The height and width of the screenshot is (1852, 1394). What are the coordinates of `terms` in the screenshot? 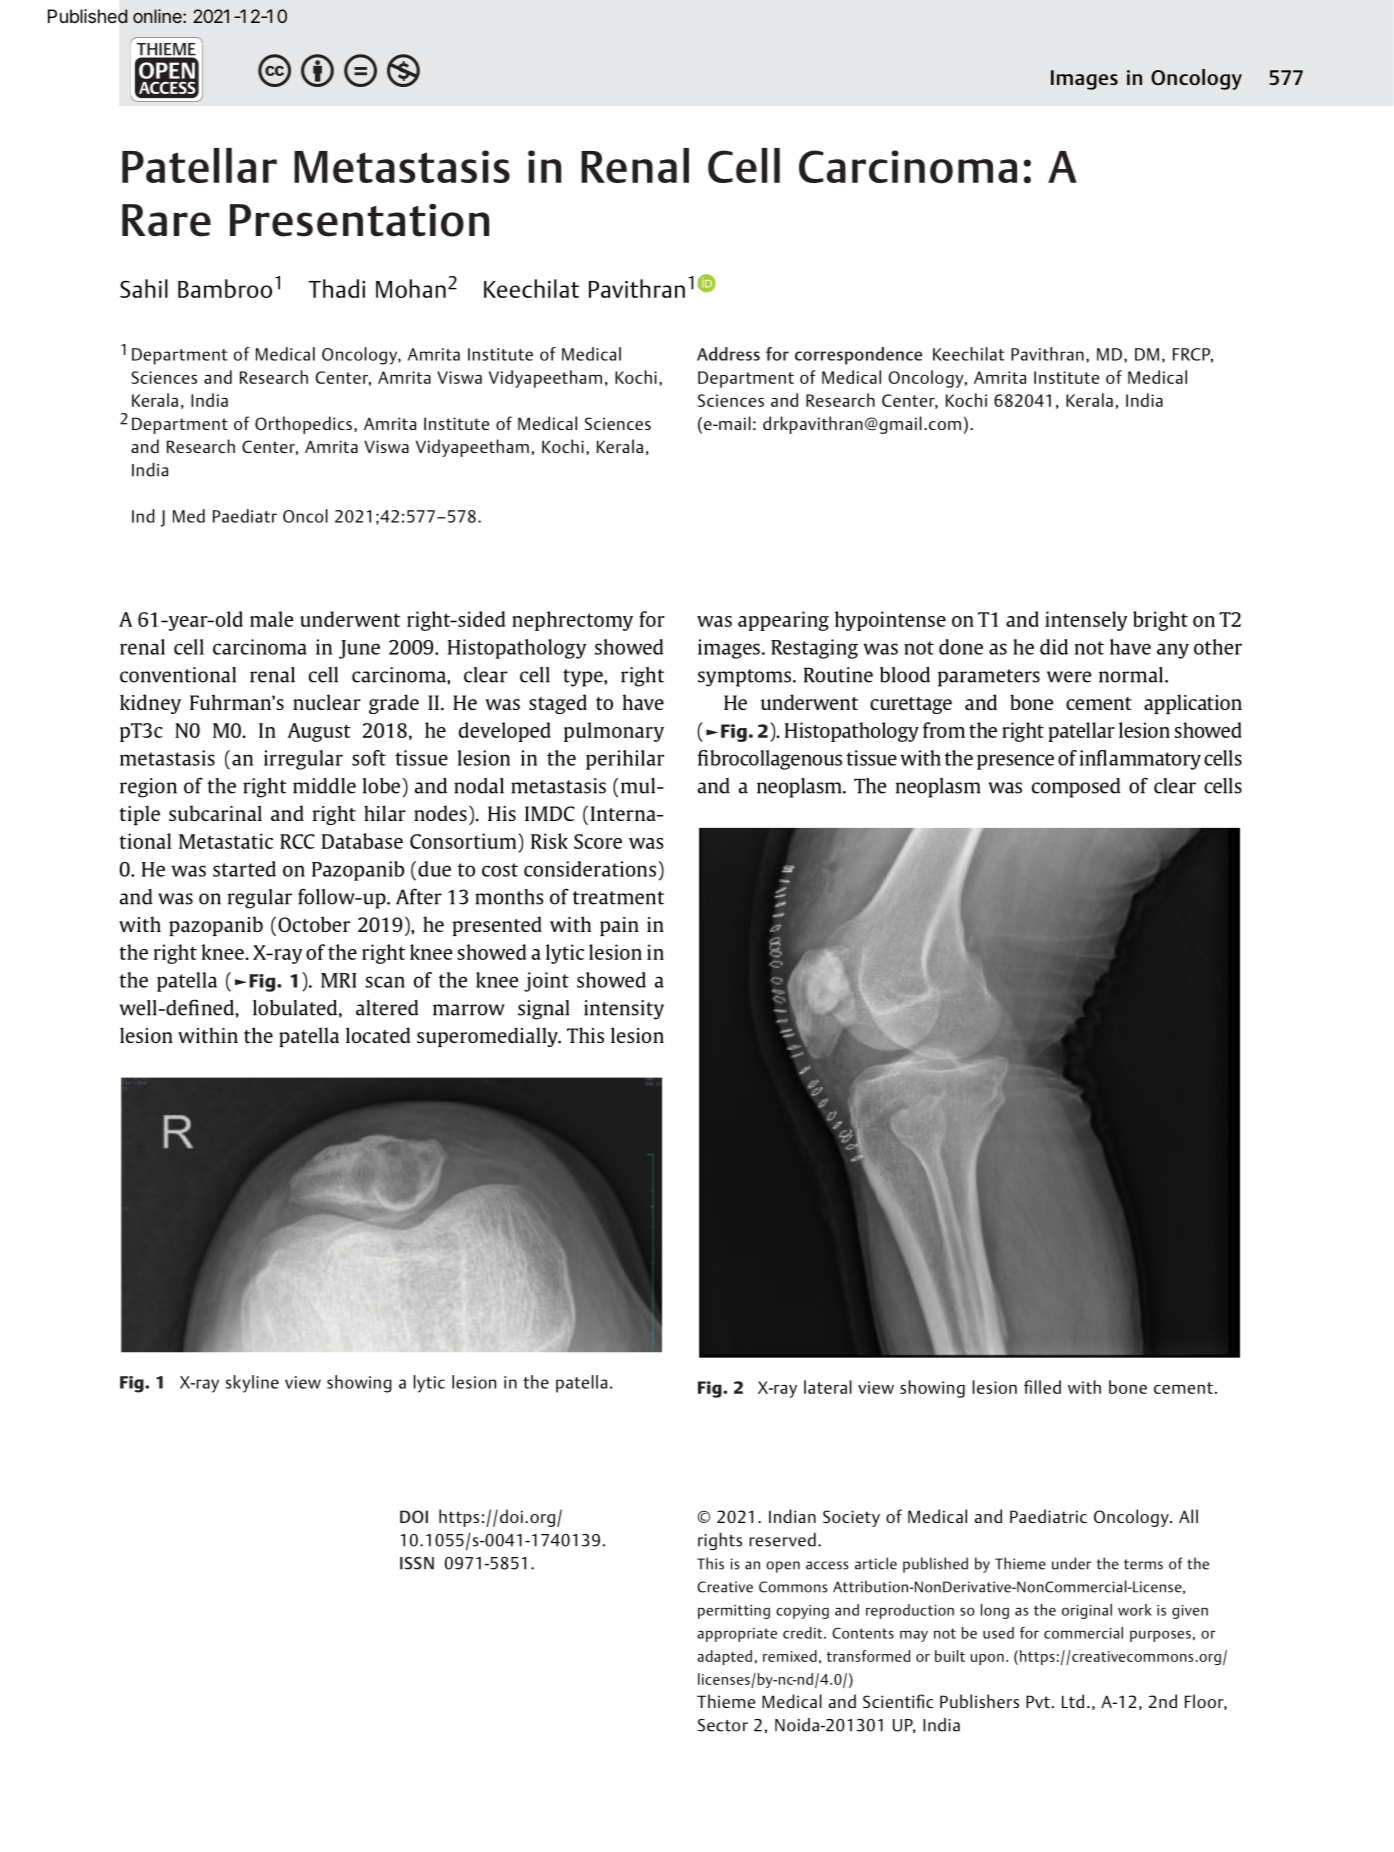 It's located at (1143, 1564).
